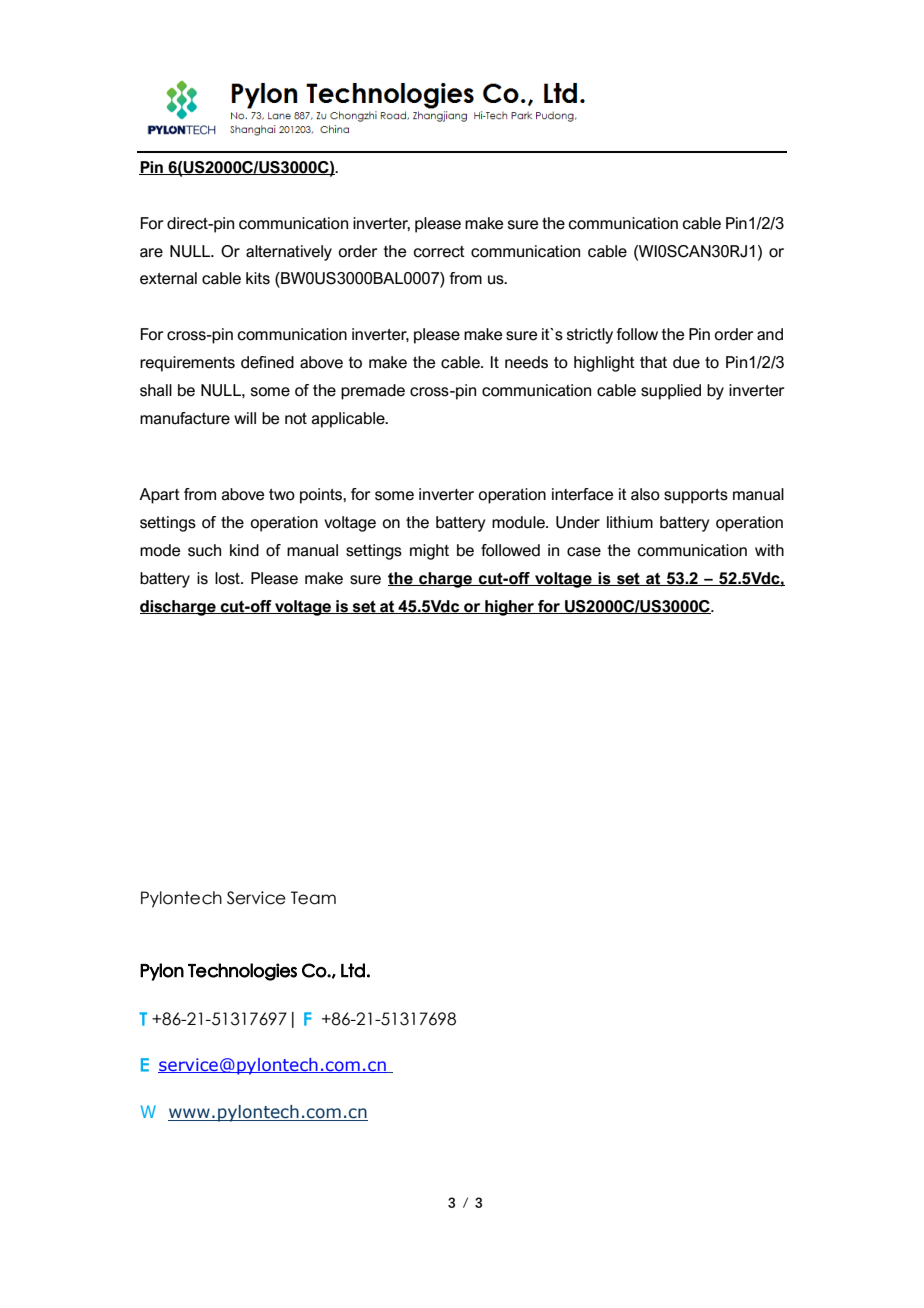 This screenshot has height=1308, width=924. I want to click on will, so click(245, 418).
